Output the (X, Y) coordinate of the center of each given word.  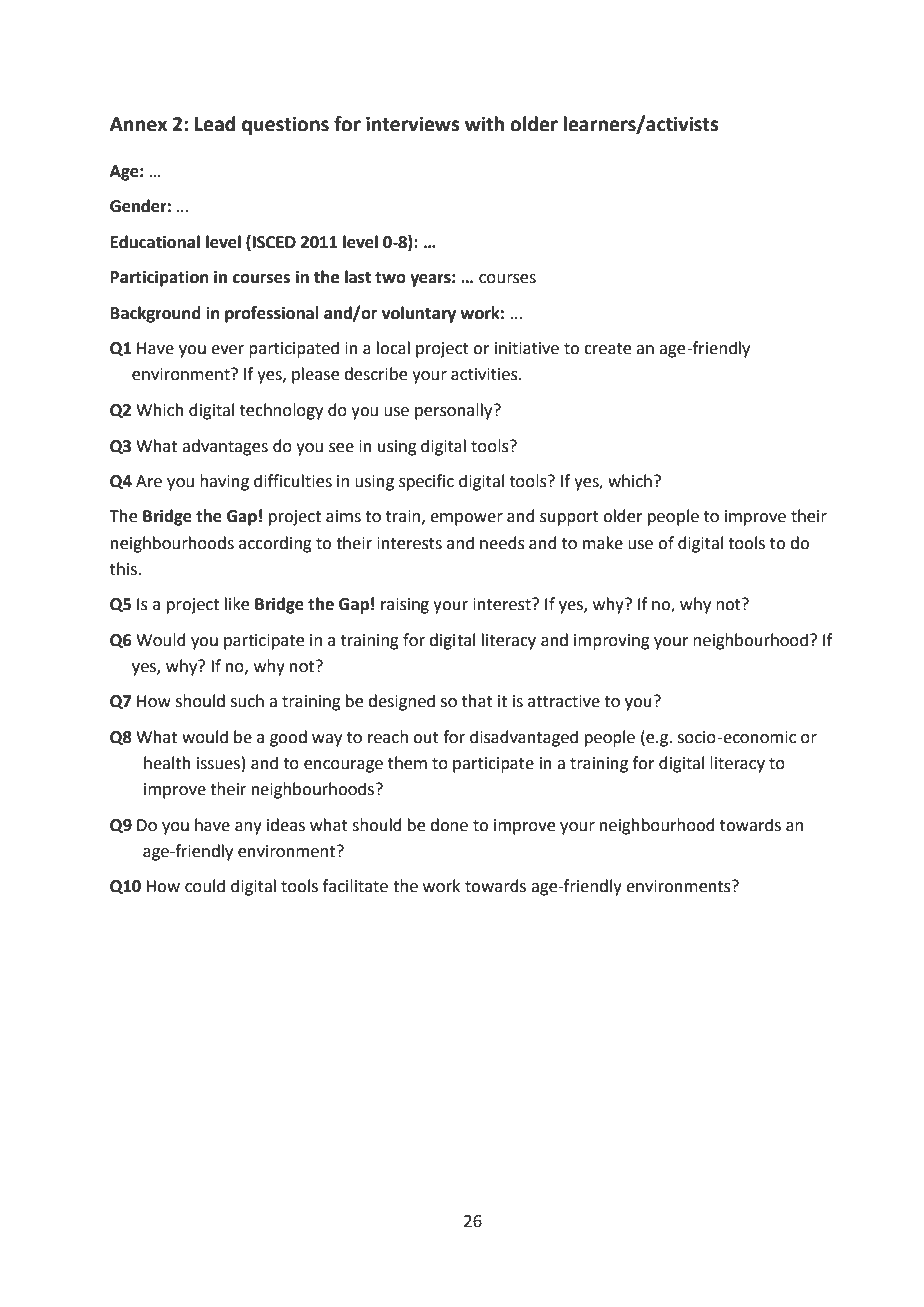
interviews (412, 124)
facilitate (355, 886)
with (484, 124)
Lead (215, 124)
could (205, 886)
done (449, 825)
